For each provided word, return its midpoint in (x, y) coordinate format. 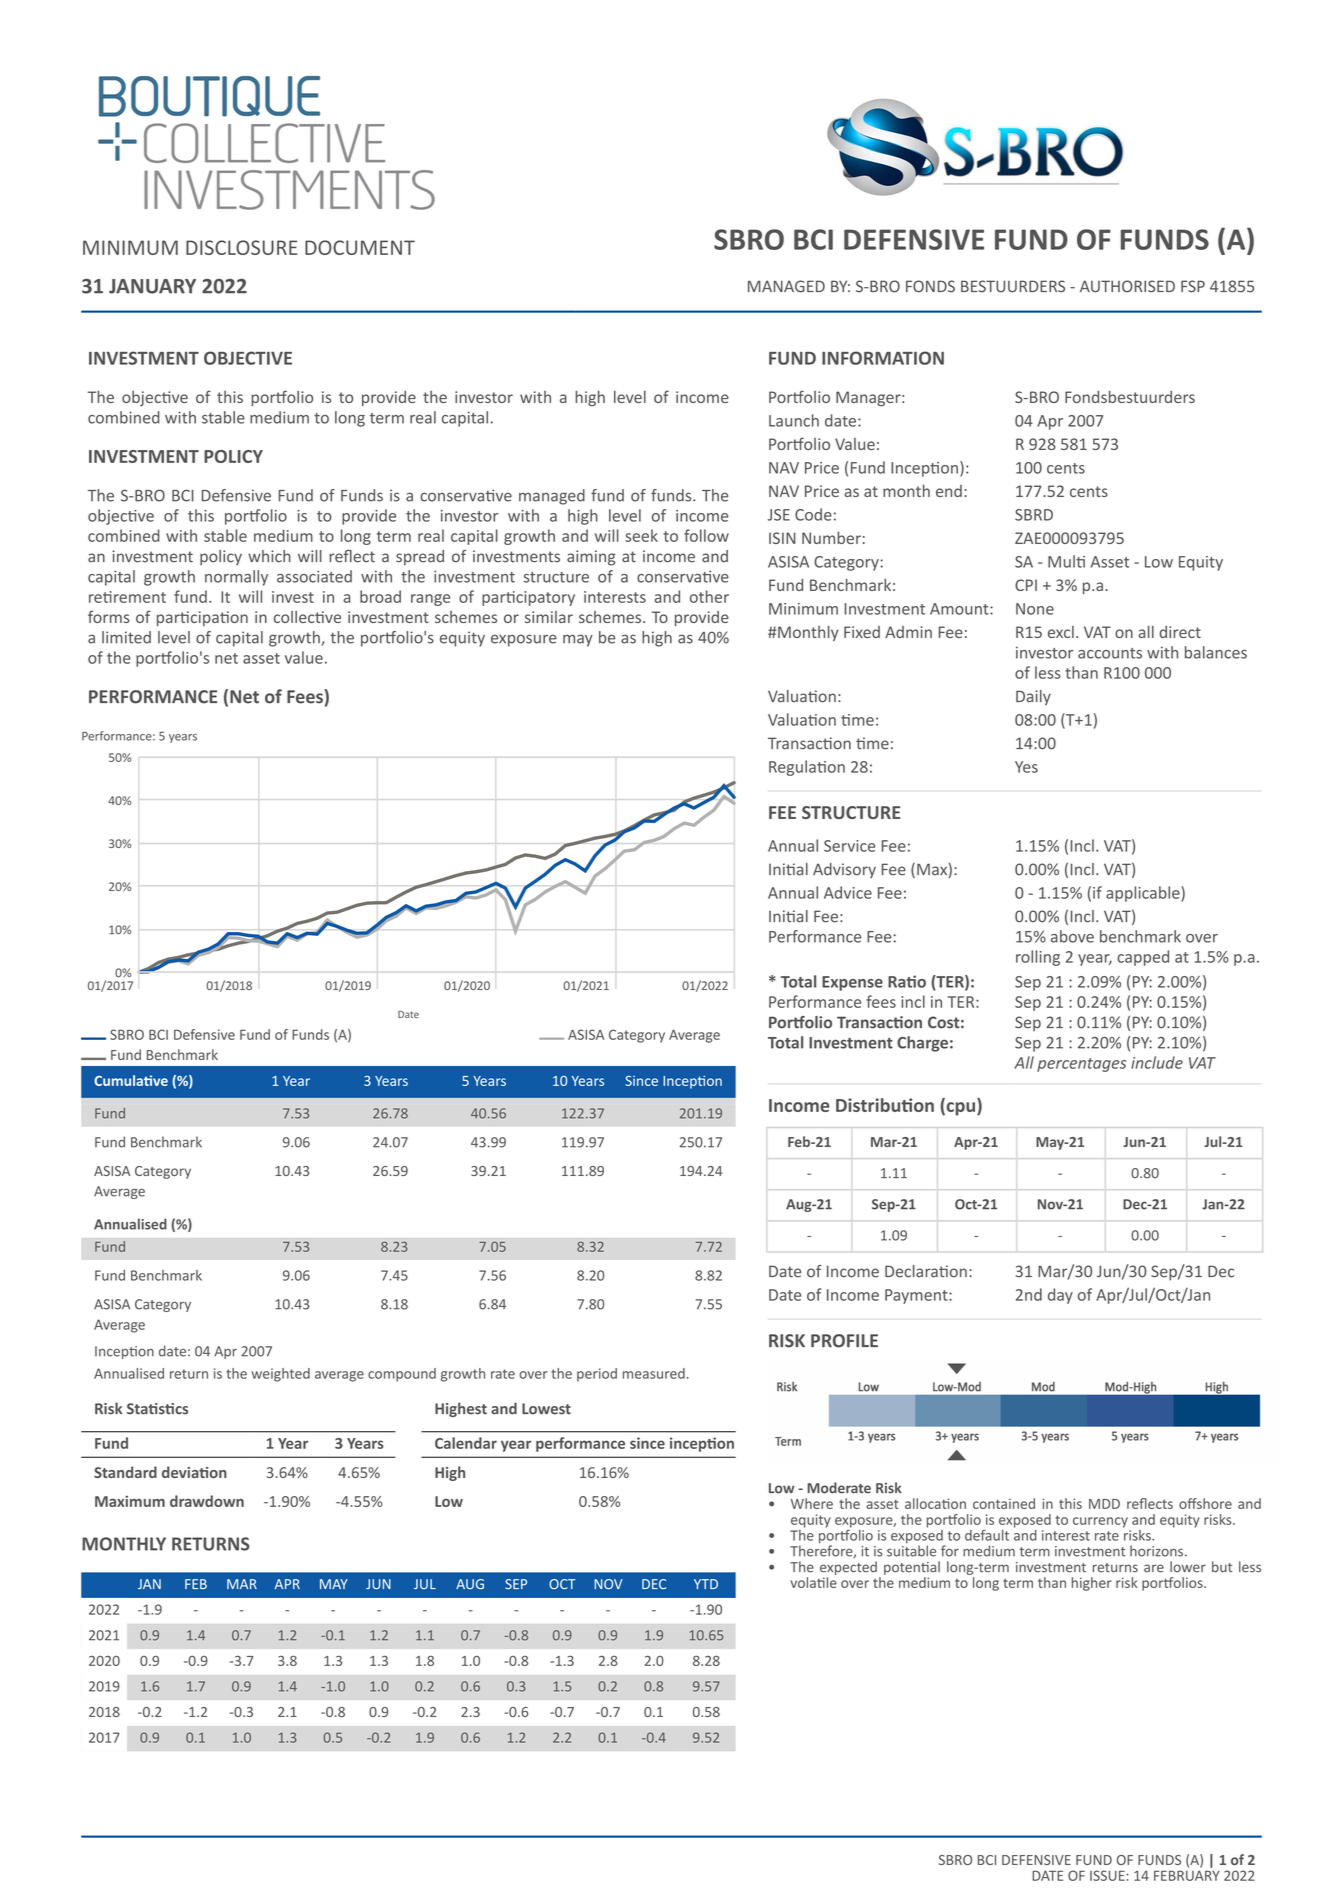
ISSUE (1108, 1875)
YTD (706, 1584)
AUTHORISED (1127, 286)
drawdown (207, 1501)
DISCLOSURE (241, 247)
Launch (794, 420)
